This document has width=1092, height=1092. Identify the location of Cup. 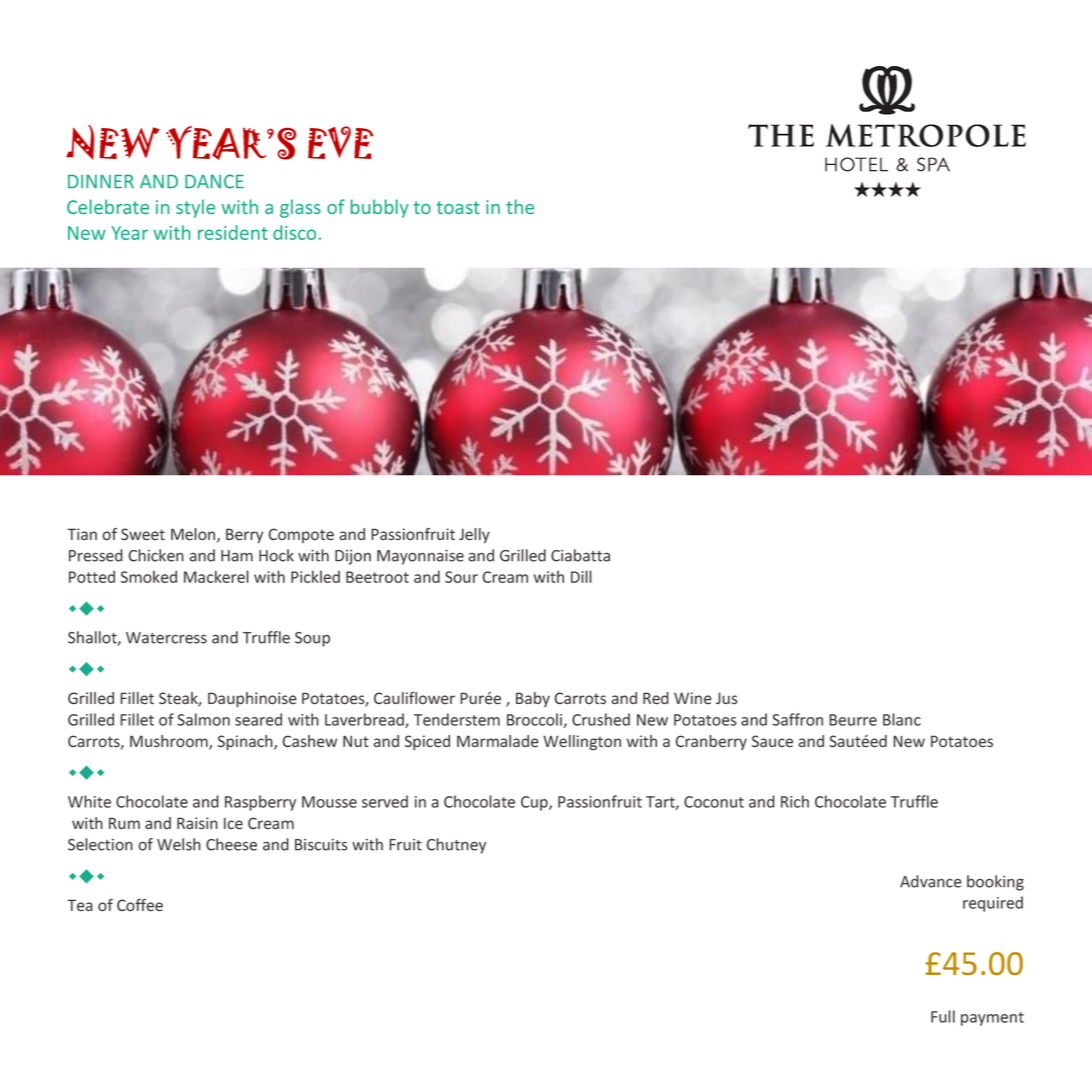
(535, 803).
